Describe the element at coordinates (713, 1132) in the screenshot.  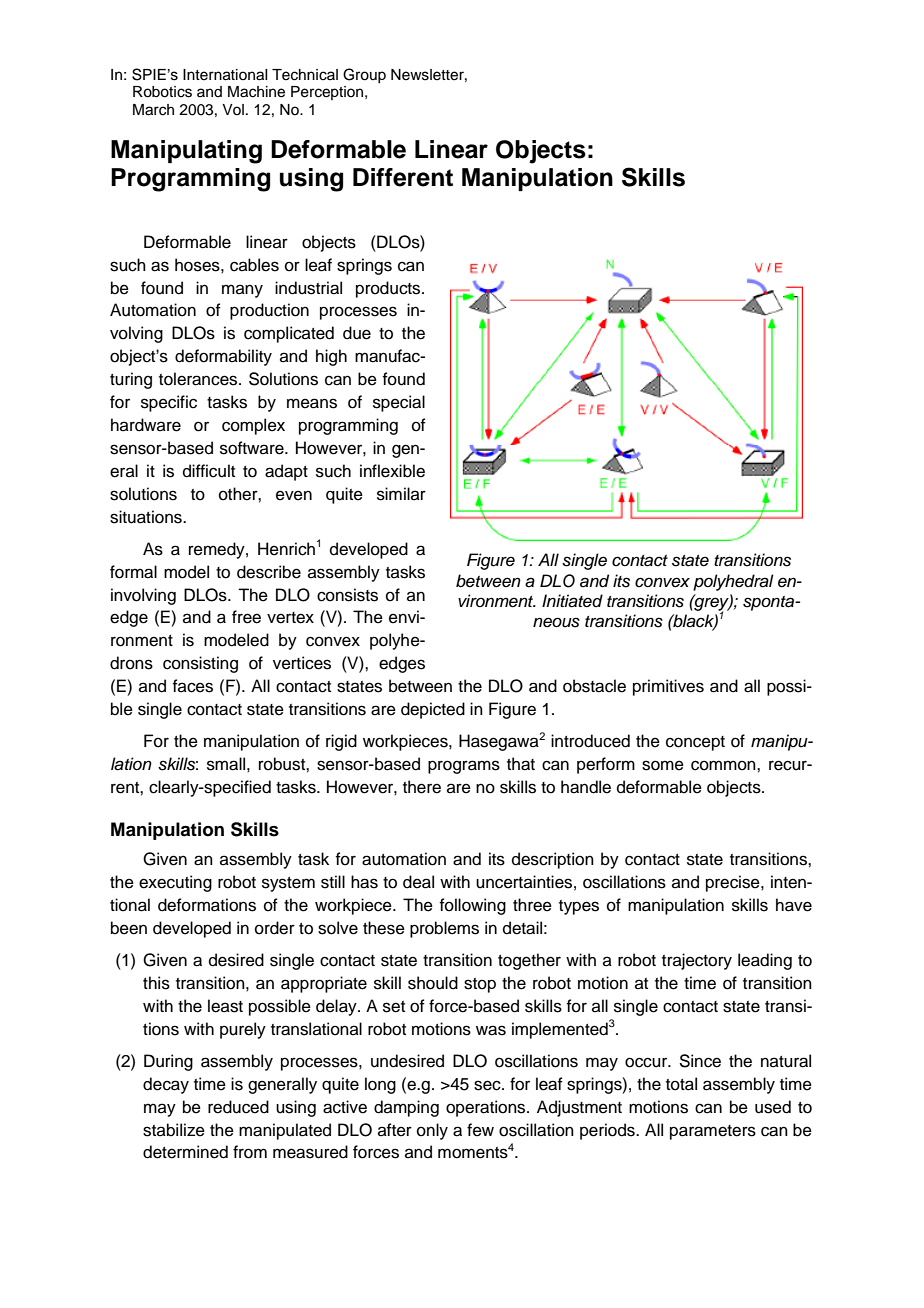
I see `parameters` at that location.
